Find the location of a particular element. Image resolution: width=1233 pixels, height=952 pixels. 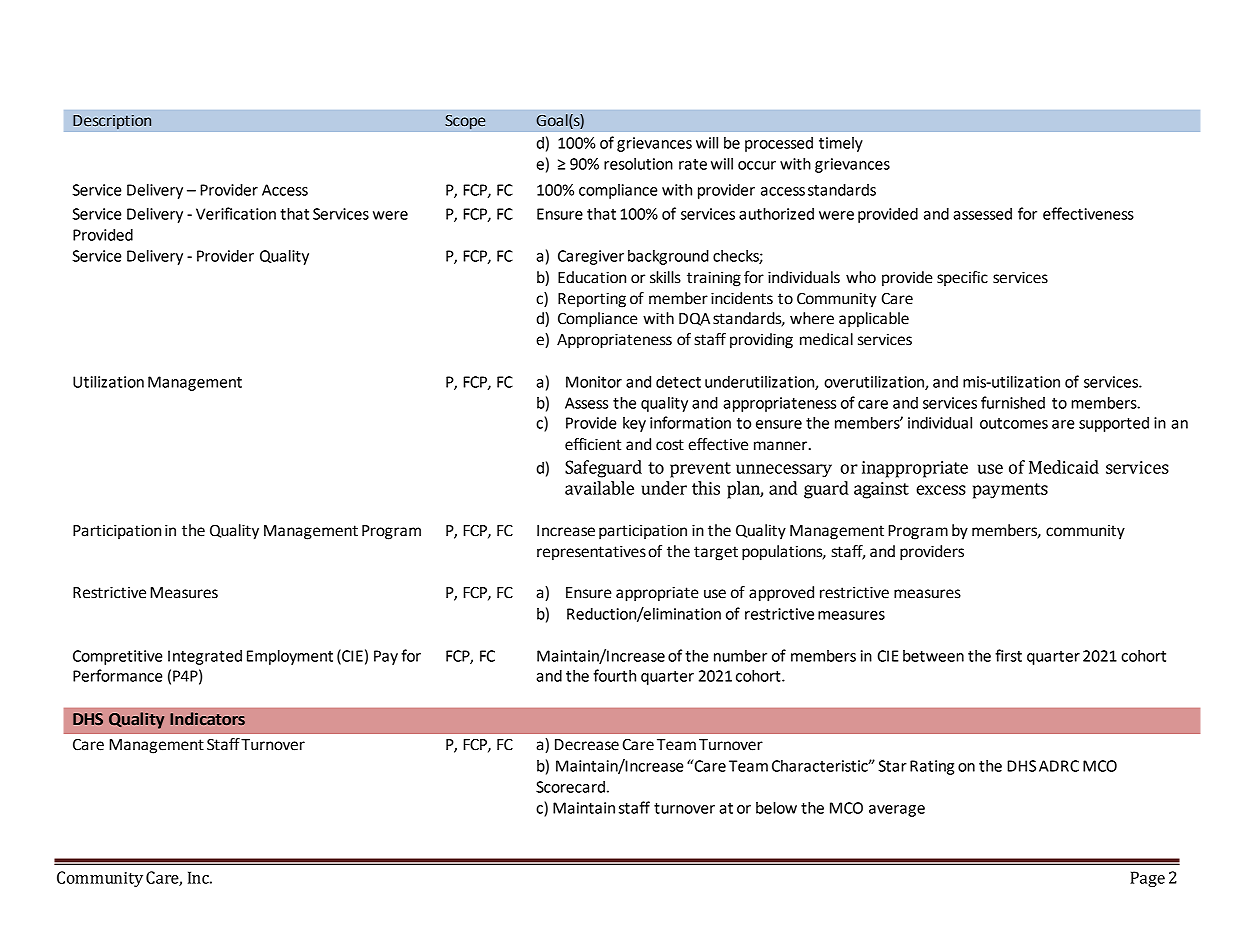

payments is located at coordinates (1010, 491).
